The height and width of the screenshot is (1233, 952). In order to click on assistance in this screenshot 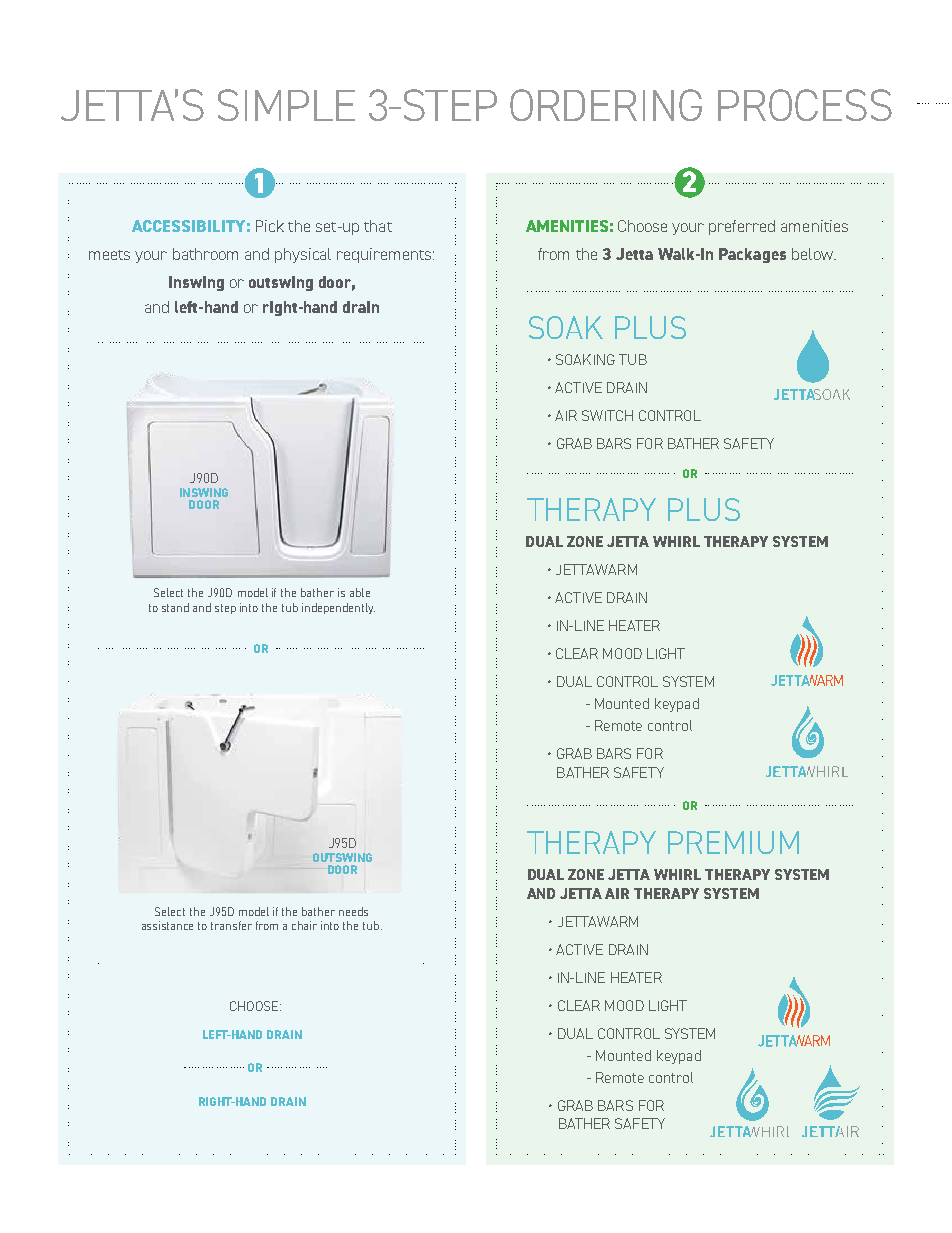, I will do `click(167, 925)`.
